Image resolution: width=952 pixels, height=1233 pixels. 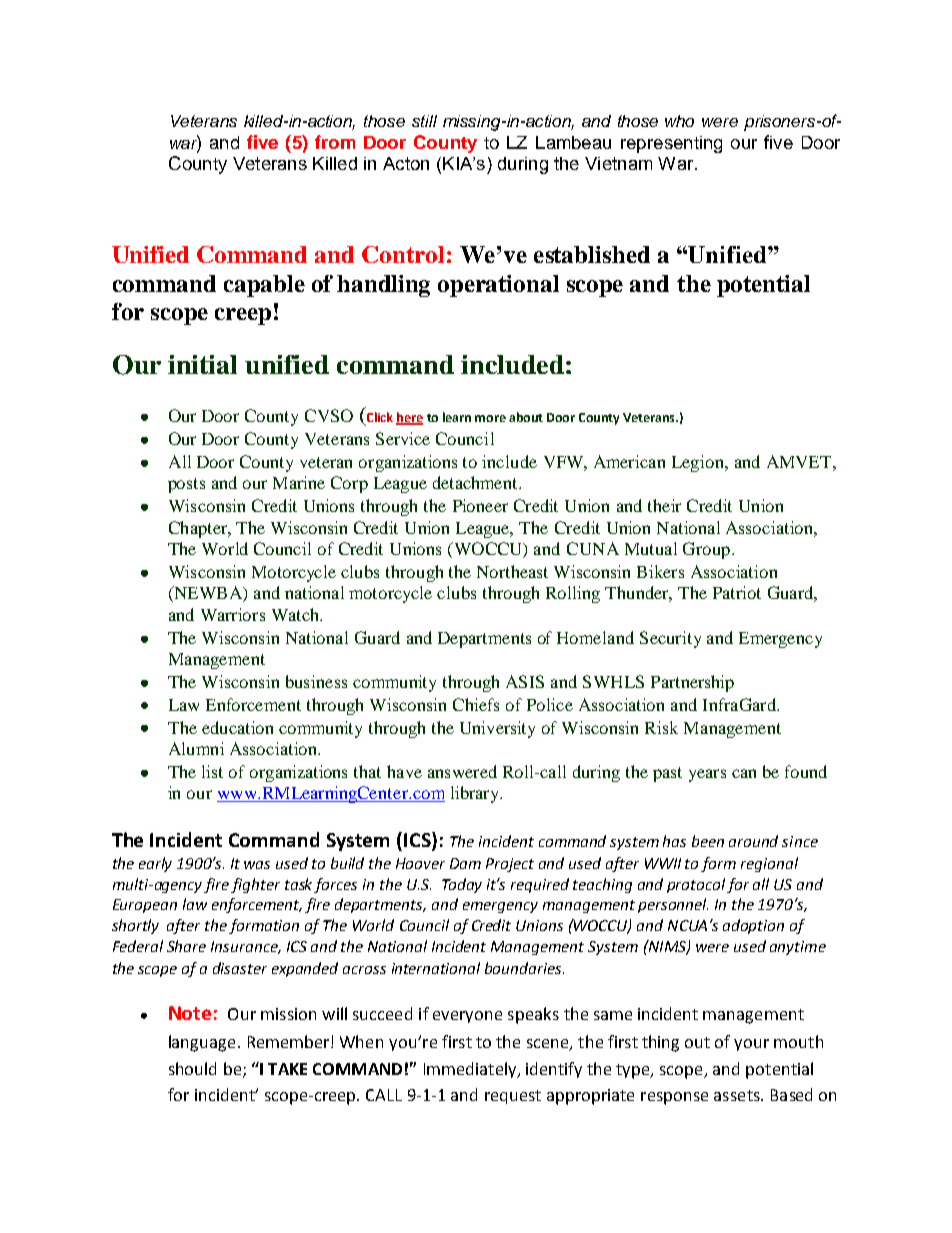 What do you see at coordinates (192, 1068) in the page?
I see `should` at bounding box center [192, 1068].
